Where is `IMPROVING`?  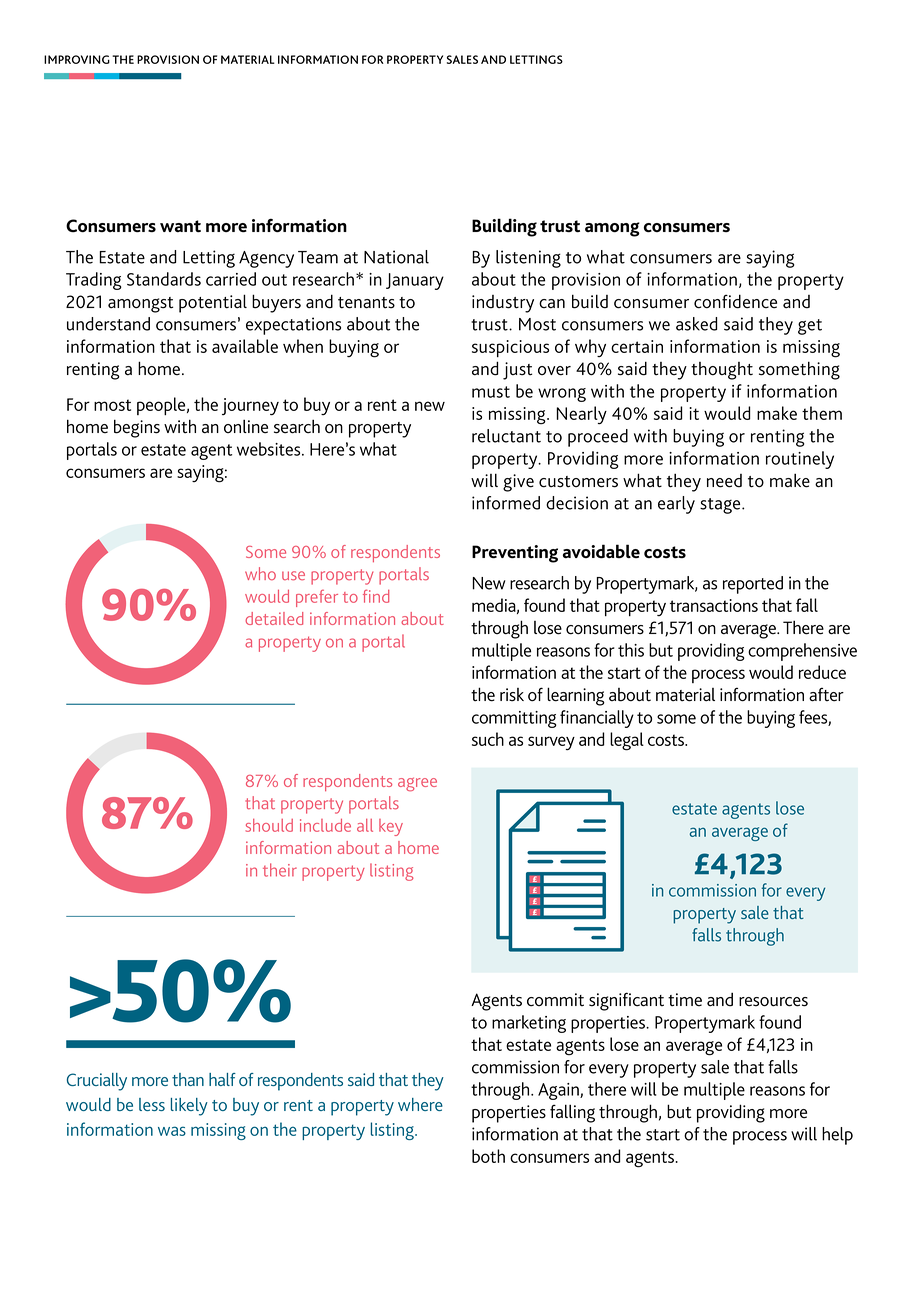
IMPROVING is located at coordinates (77, 59).
